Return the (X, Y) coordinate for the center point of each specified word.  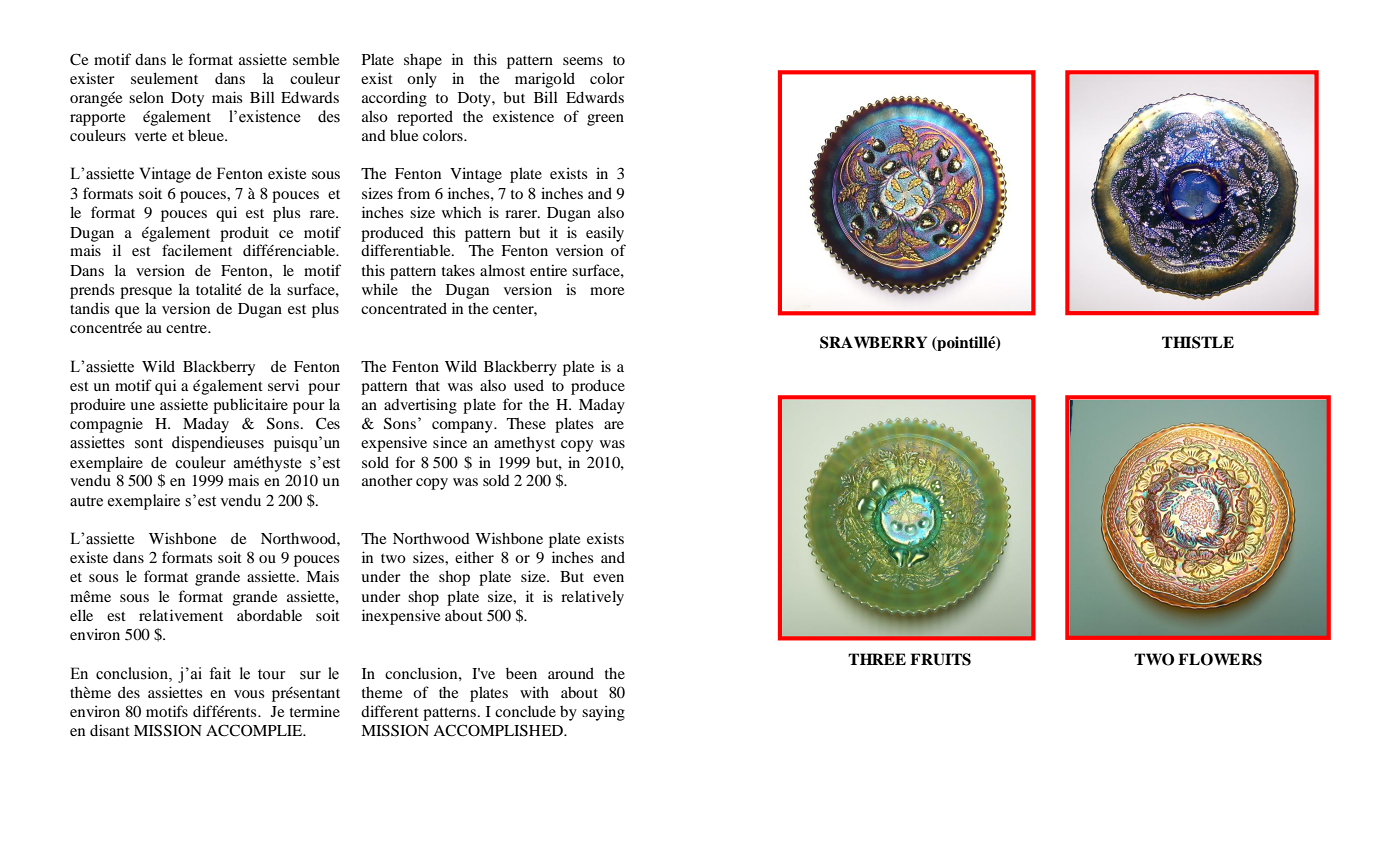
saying (603, 713)
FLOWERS (1220, 659)
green (605, 120)
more (607, 291)
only (422, 80)
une (142, 406)
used (529, 385)
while (380, 289)
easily (605, 234)
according (394, 99)
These (526, 423)
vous (249, 694)
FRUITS (940, 659)
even (608, 578)
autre (86, 501)
